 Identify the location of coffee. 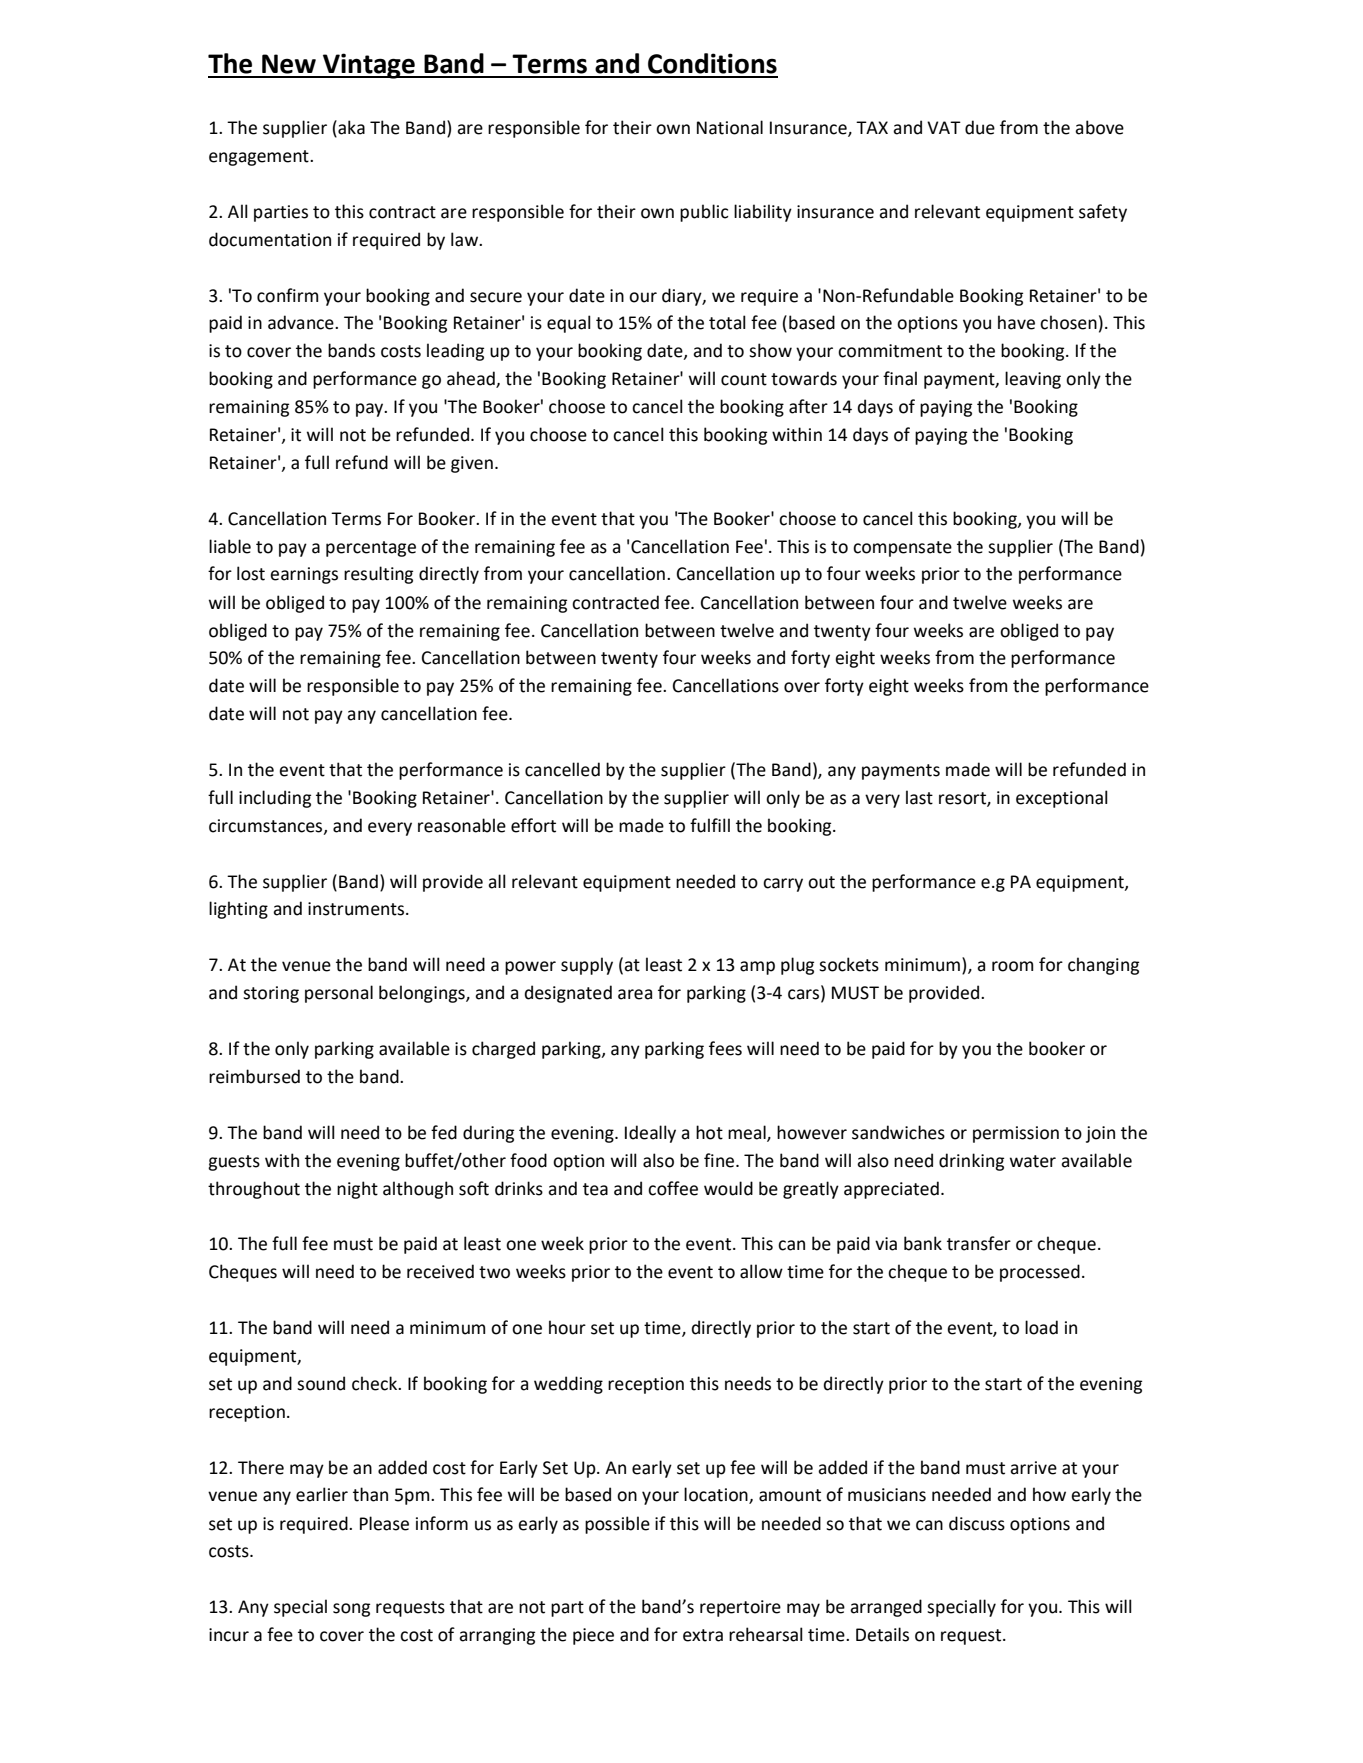
(673, 1188).
